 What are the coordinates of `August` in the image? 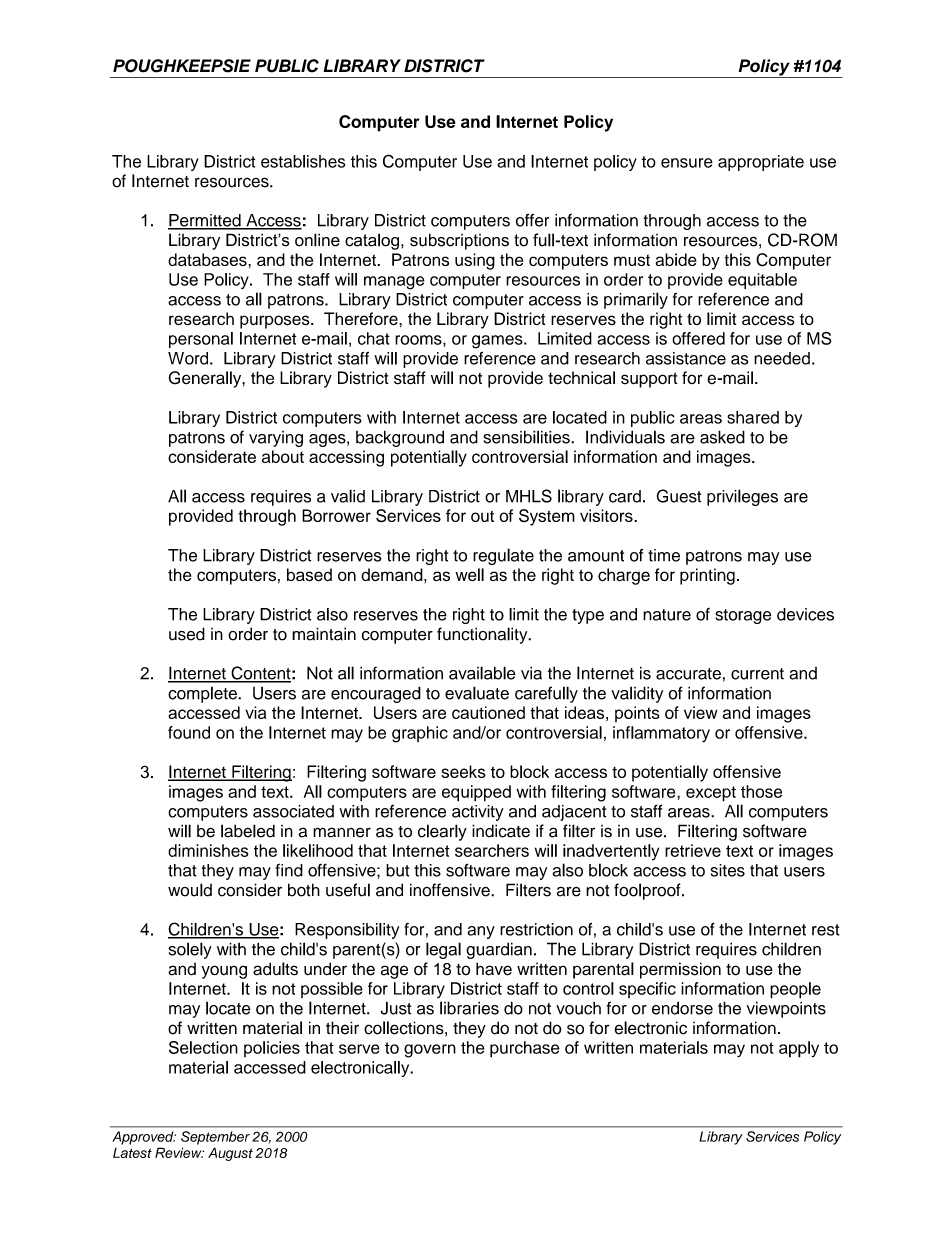 It's located at (230, 1154).
